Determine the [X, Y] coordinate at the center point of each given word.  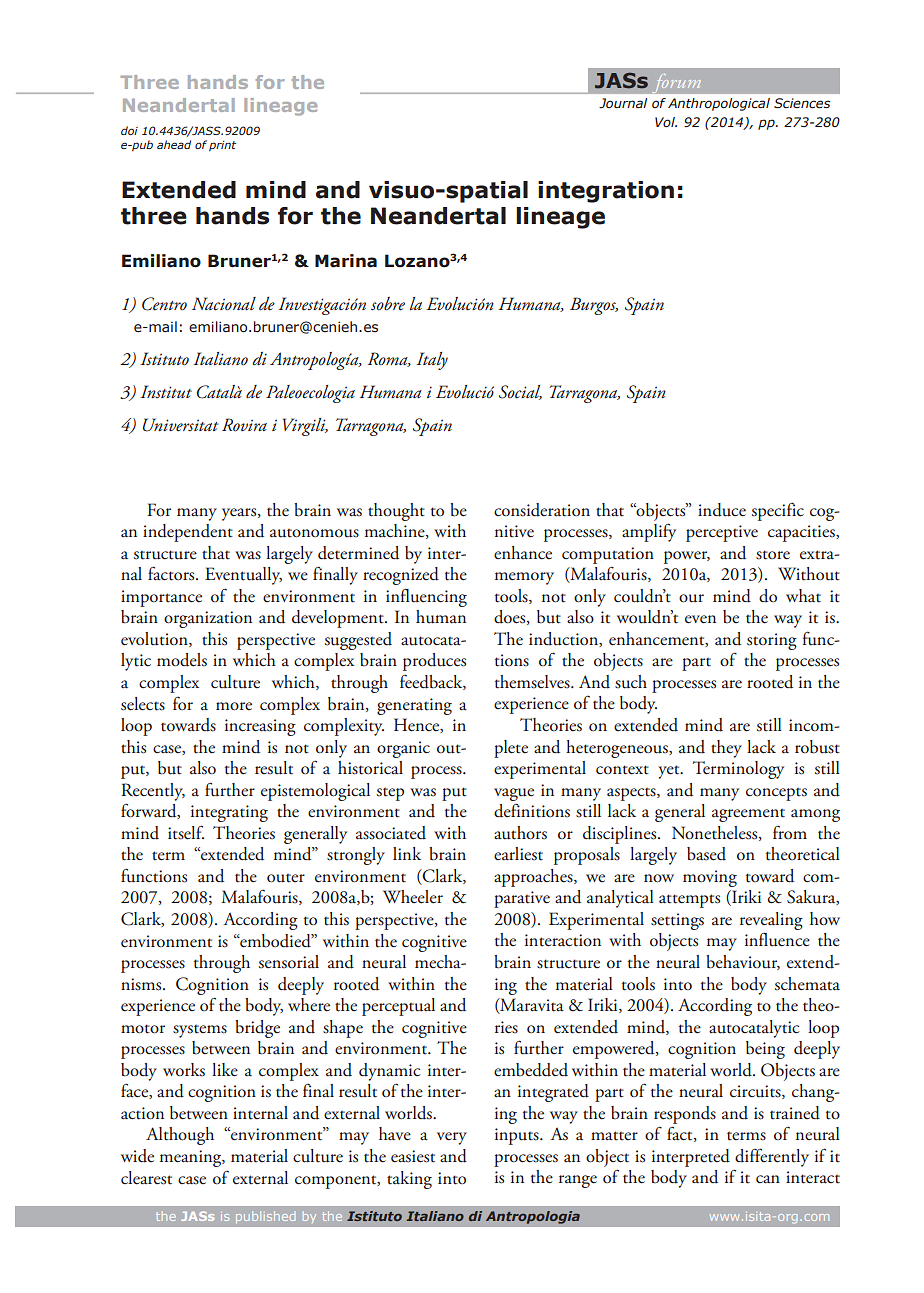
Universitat [180, 425]
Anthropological [719, 104]
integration [606, 192]
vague [514, 794]
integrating [229, 813]
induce [722, 510]
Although [180, 1136]
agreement [748, 815]
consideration [542, 510]
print [222, 146]
